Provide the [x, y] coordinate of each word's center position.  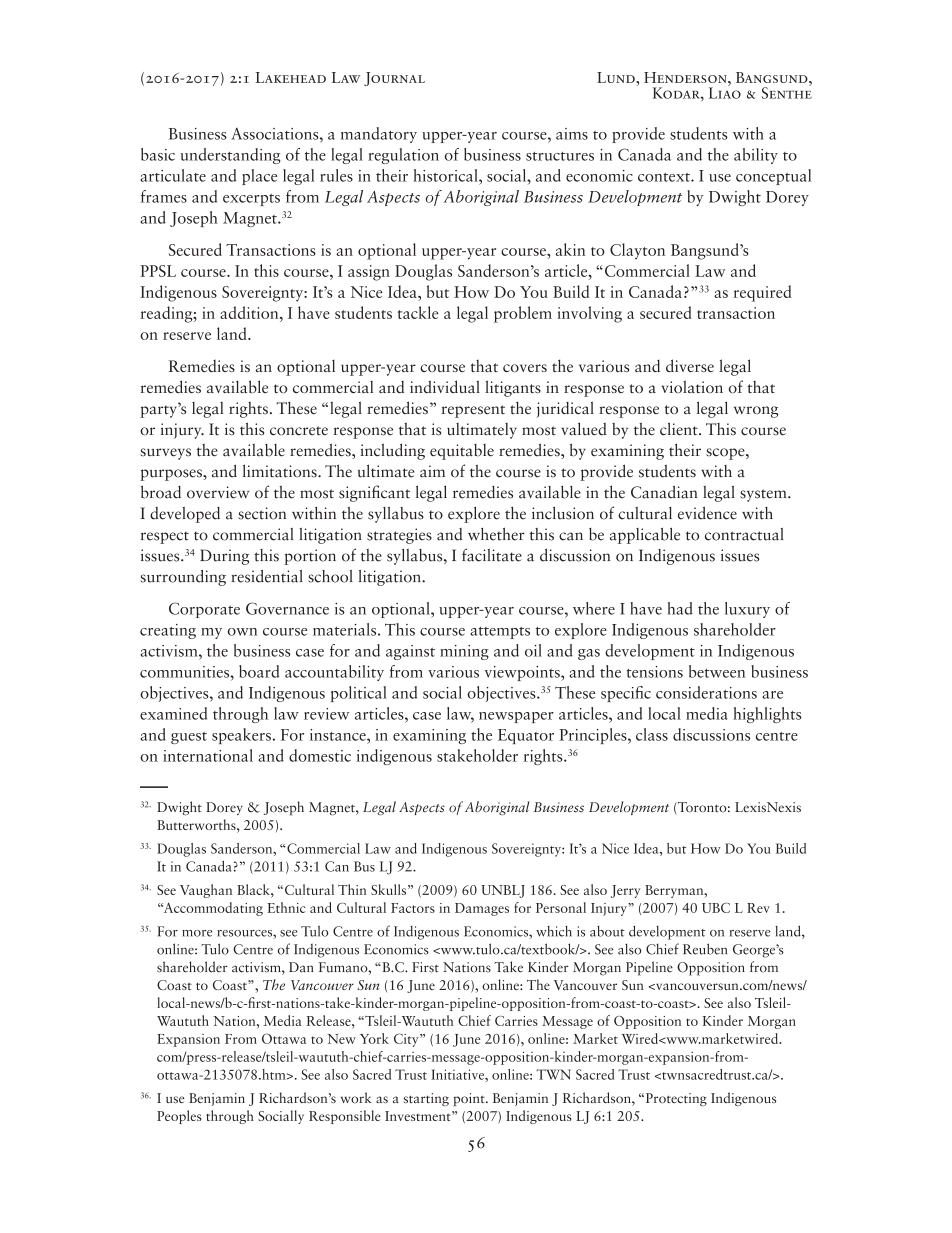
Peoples [179, 1117]
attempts [500, 633]
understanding [231, 156]
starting [426, 1099]
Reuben [705, 949]
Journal [394, 79]
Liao [725, 92]
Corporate [204, 610]
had [680, 608]
